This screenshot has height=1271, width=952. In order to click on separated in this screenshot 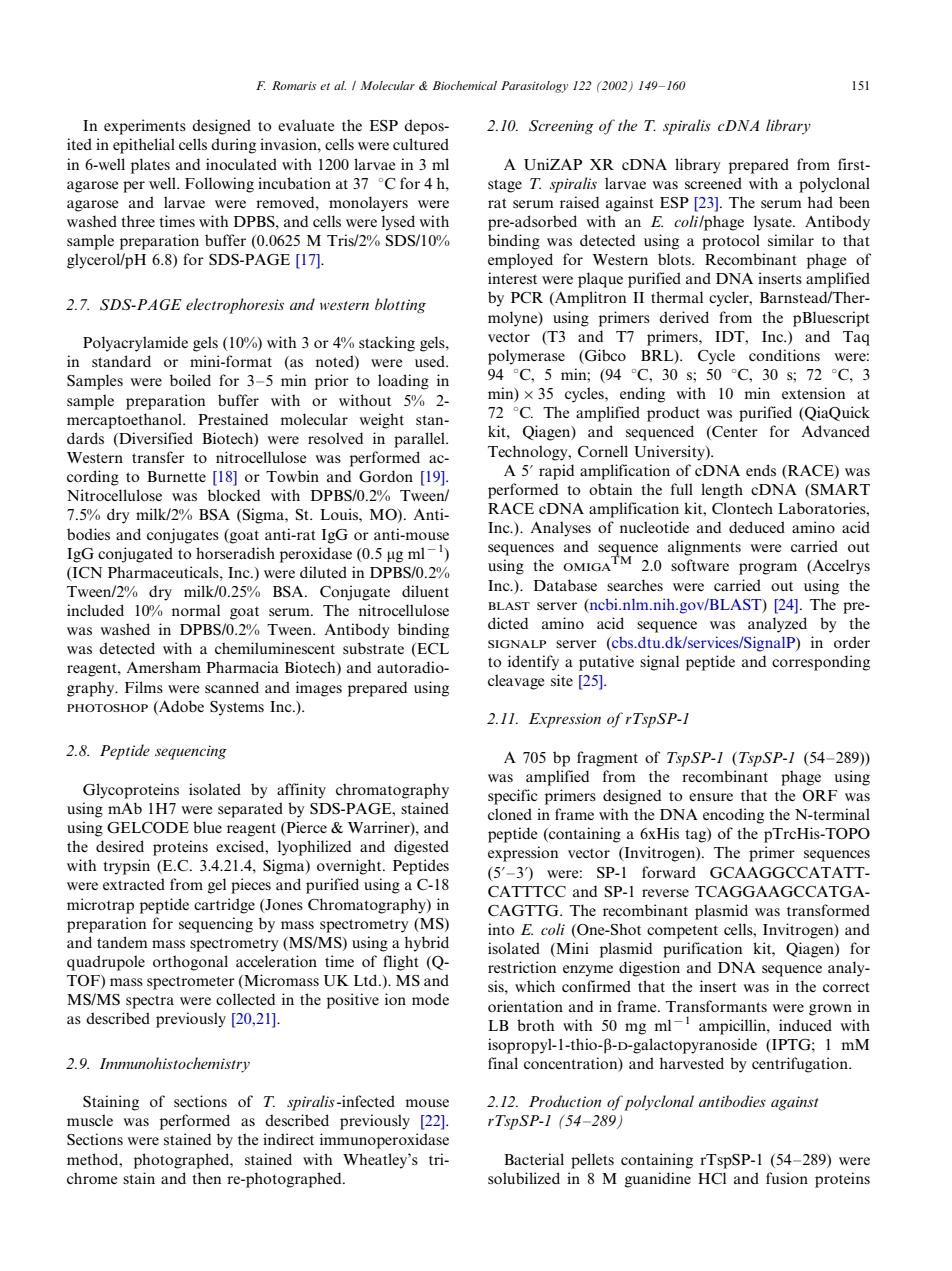, I will do `click(250, 810)`.
